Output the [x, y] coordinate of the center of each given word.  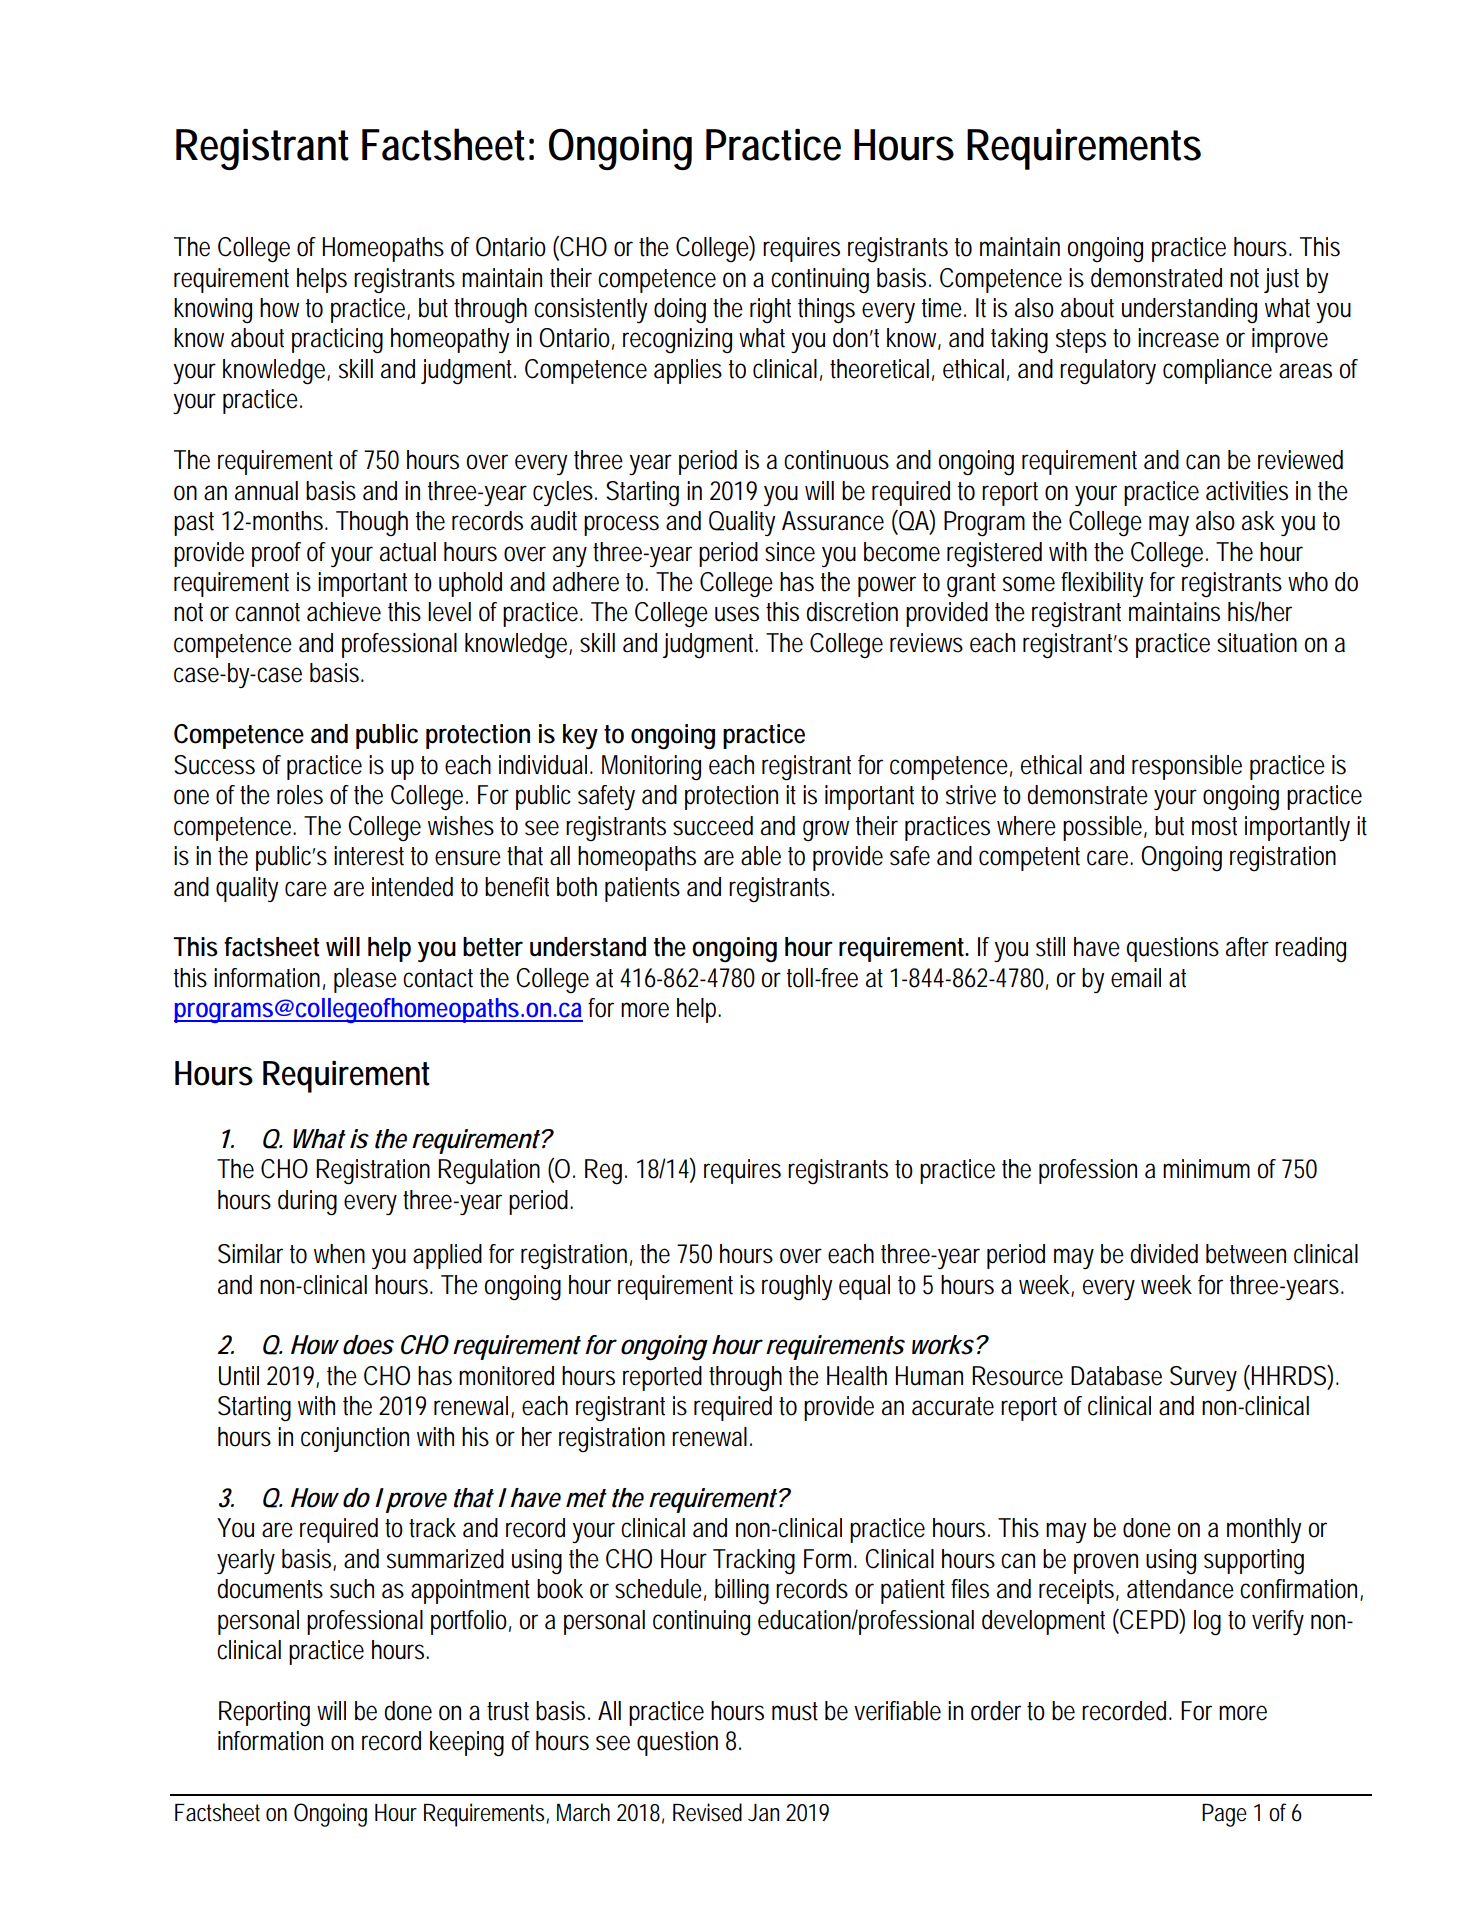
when [339, 1254]
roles [300, 795]
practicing [337, 341]
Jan [763, 1813]
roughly [797, 1288]
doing [680, 311]
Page [1224, 1815]
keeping [467, 1744]
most [1214, 826]
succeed [713, 826]
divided [1164, 1254]
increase [1178, 338]
